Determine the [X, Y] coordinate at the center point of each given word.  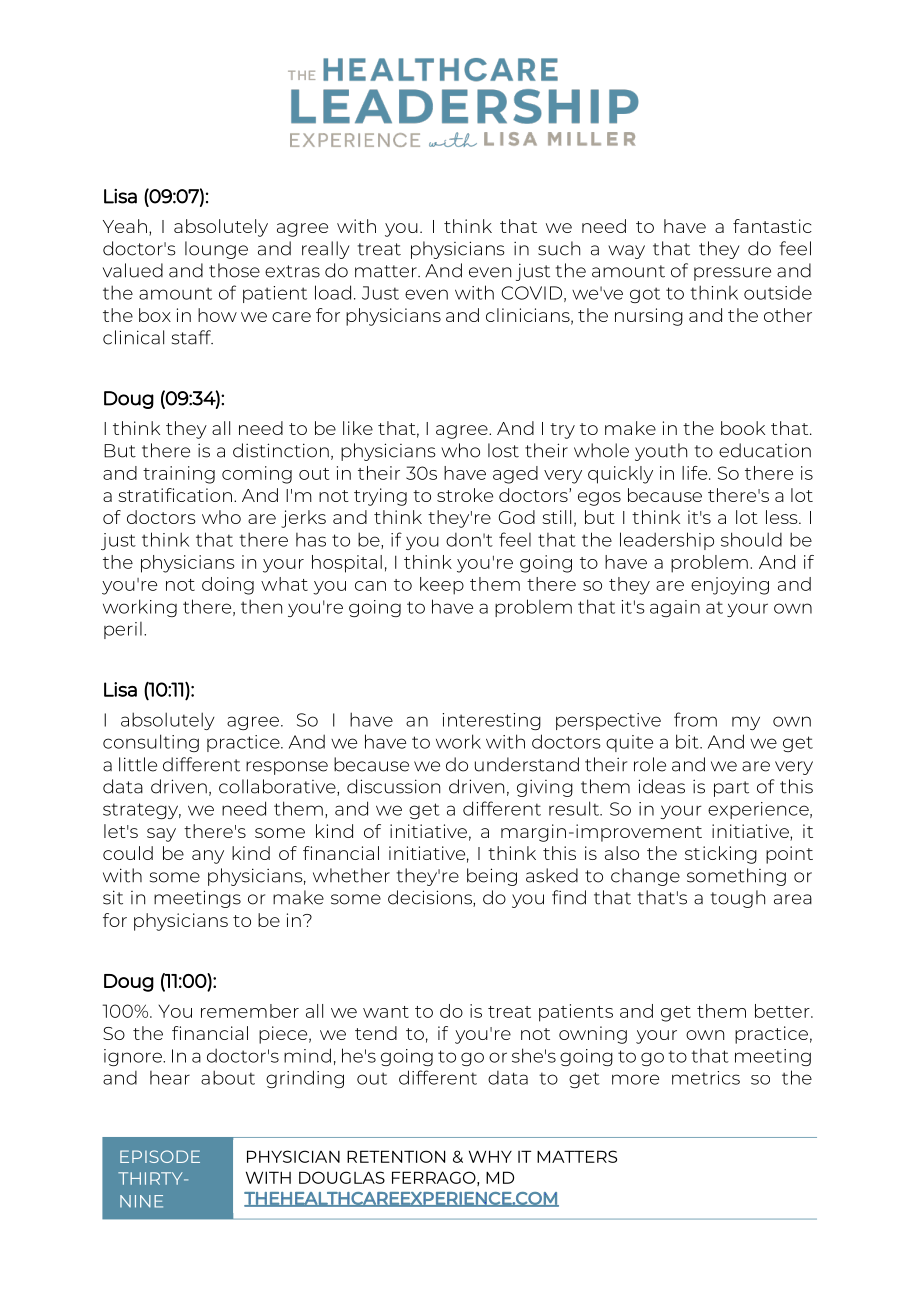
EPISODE [160, 1156]
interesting [491, 721]
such [559, 248]
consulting [151, 743]
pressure [732, 274]
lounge [216, 250]
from [695, 719]
